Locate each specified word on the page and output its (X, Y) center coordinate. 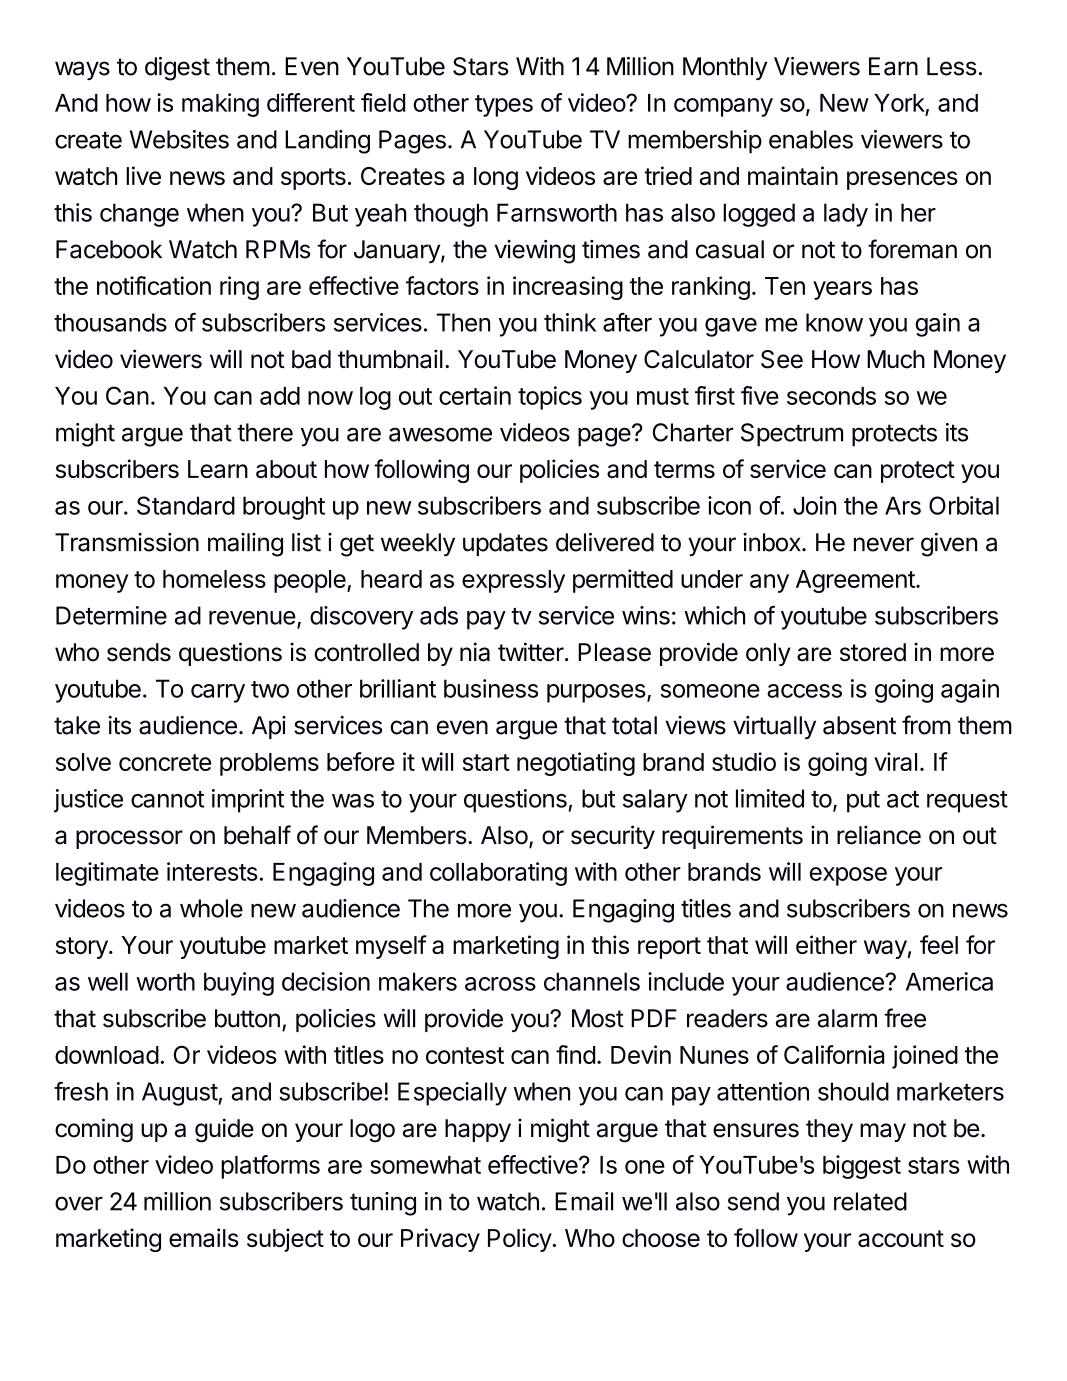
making (220, 105)
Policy (520, 1240)
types (504, 106)
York (899, 103)
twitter (532, 652)
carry (218, 693)
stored (873, 652)
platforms (270, 1167)
